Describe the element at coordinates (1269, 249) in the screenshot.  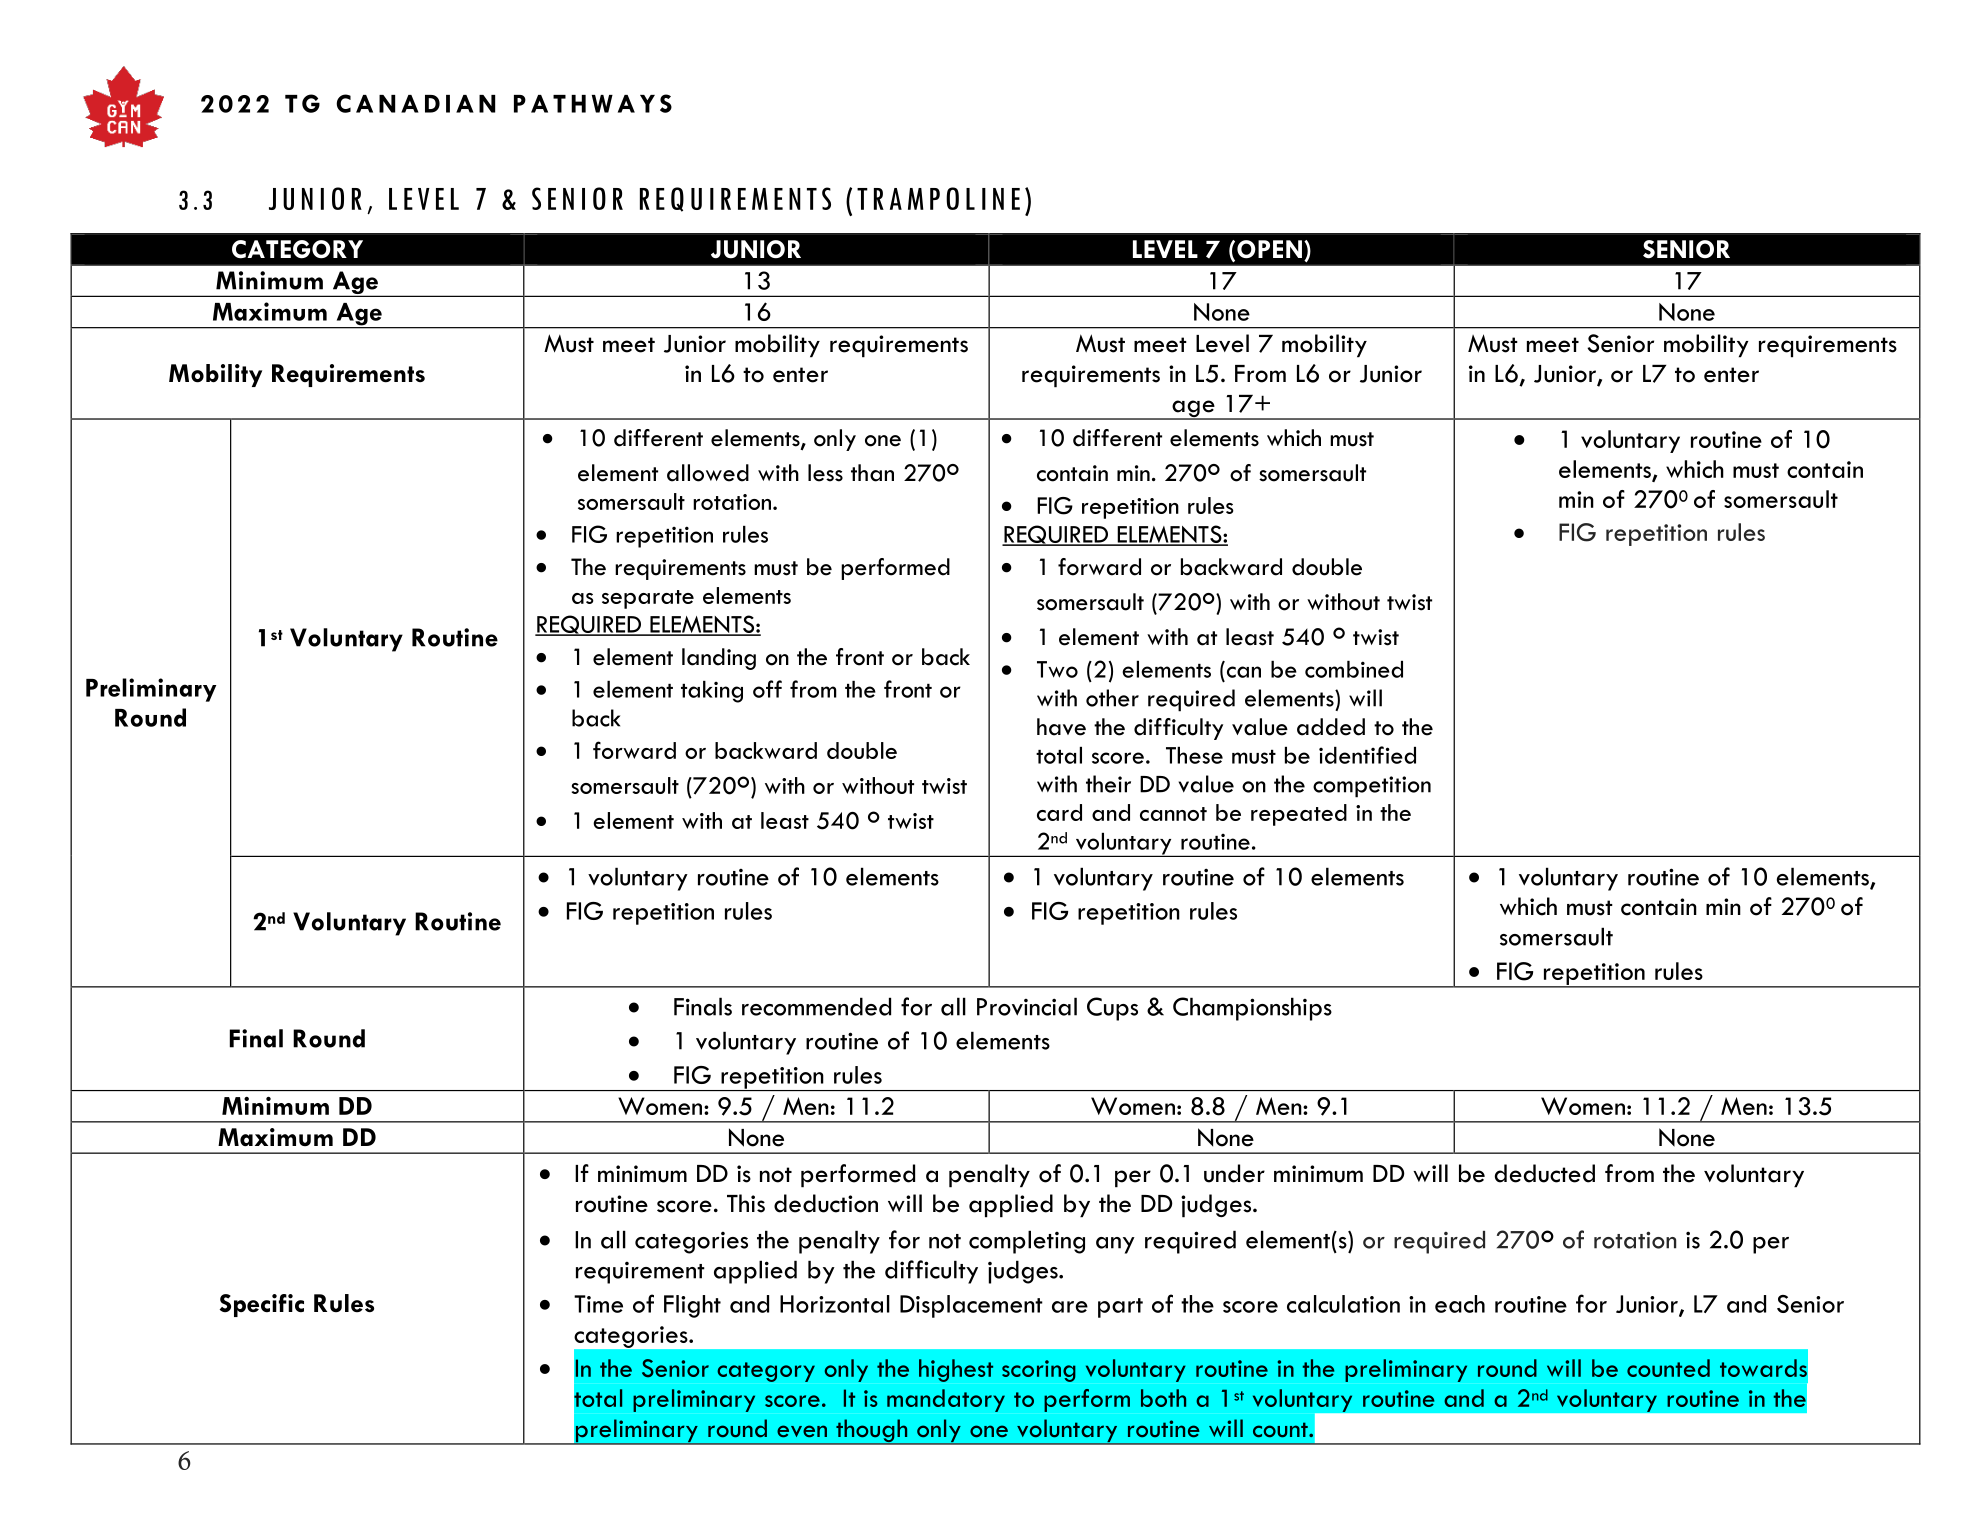
I see `OPEN` at that location.
